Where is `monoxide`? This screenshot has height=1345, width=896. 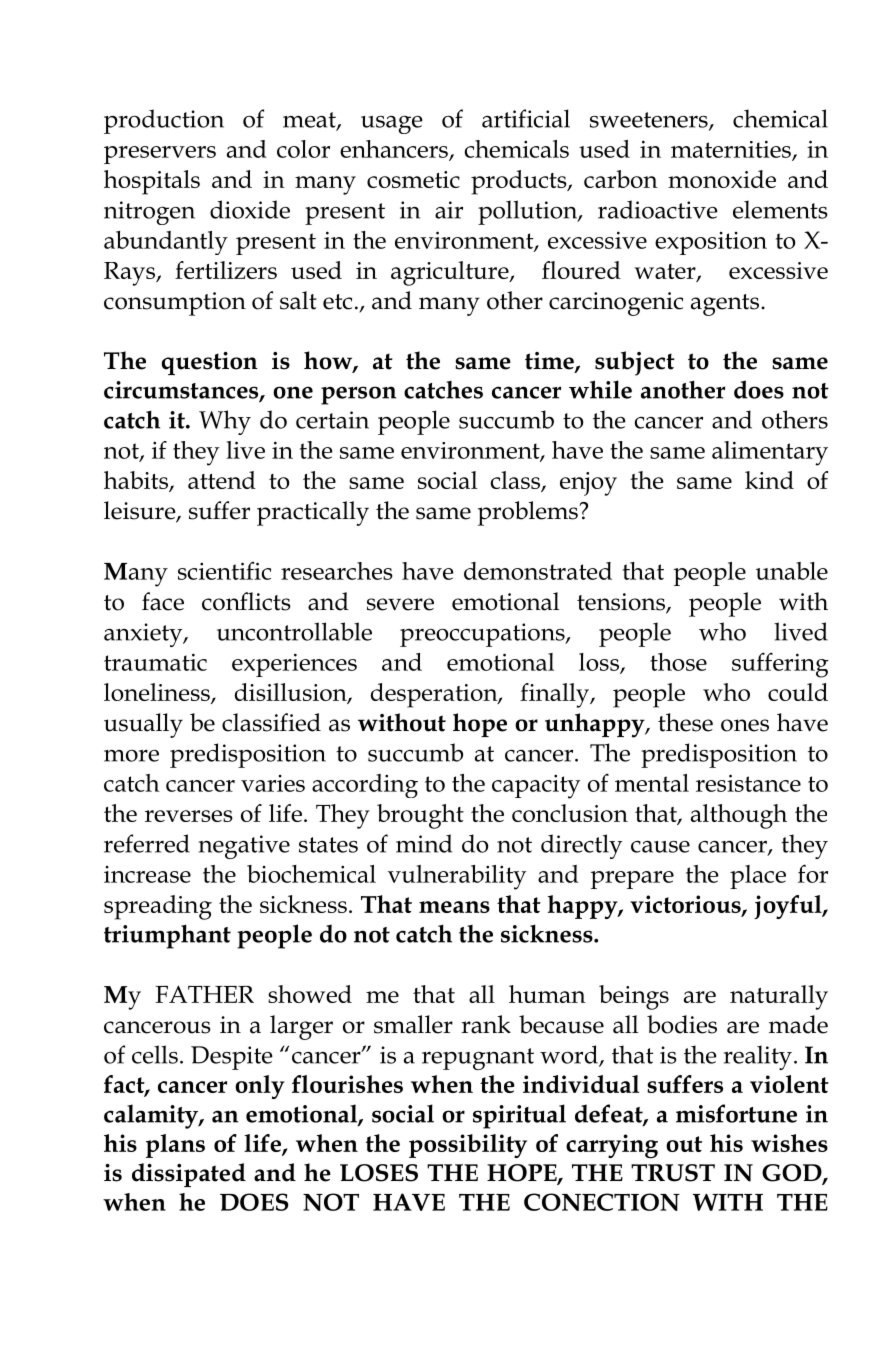
monoxide is located at coordinates (722, 179).
